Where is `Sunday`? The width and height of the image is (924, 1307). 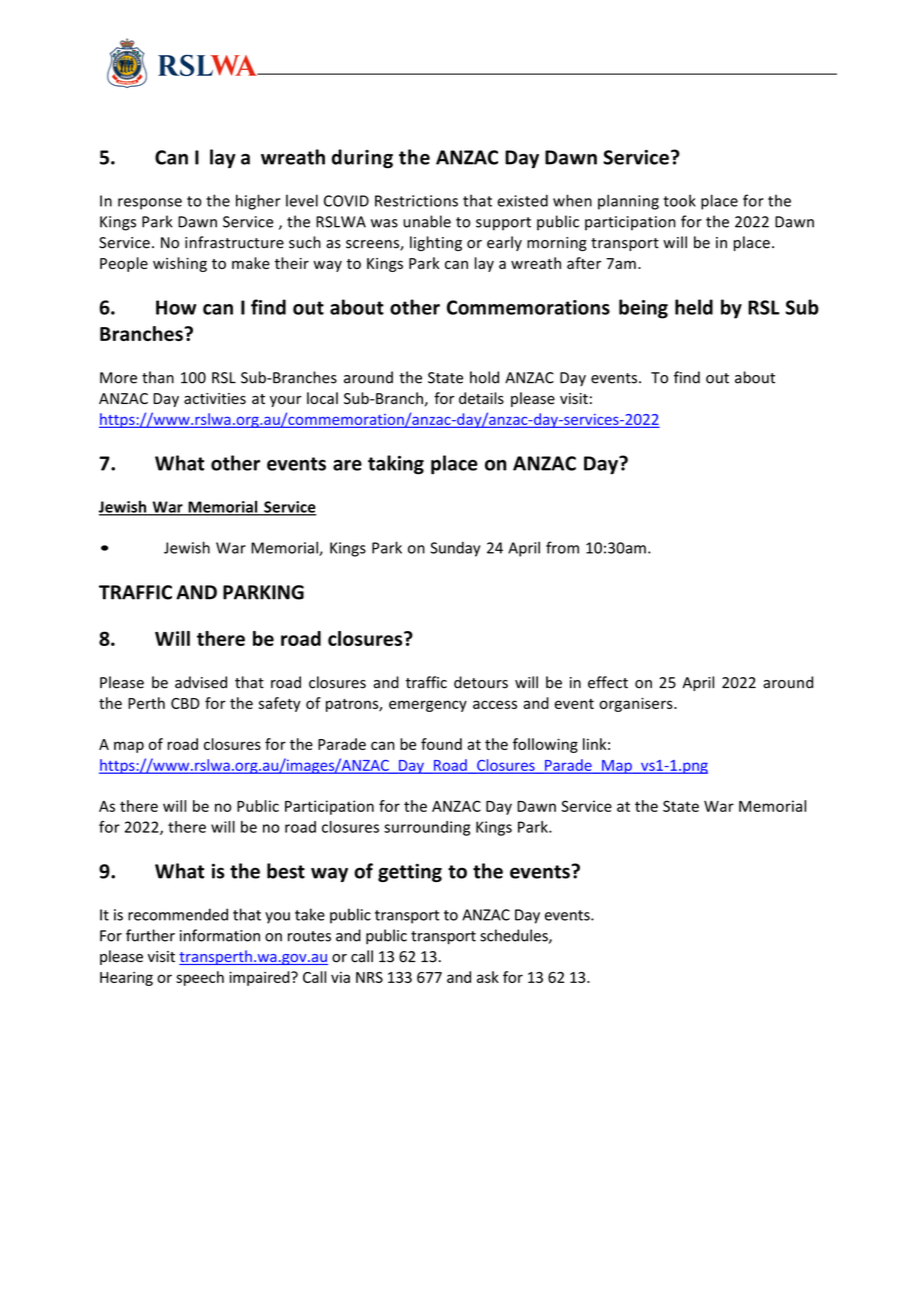
Sunday is located at coordinates (455, 549).
